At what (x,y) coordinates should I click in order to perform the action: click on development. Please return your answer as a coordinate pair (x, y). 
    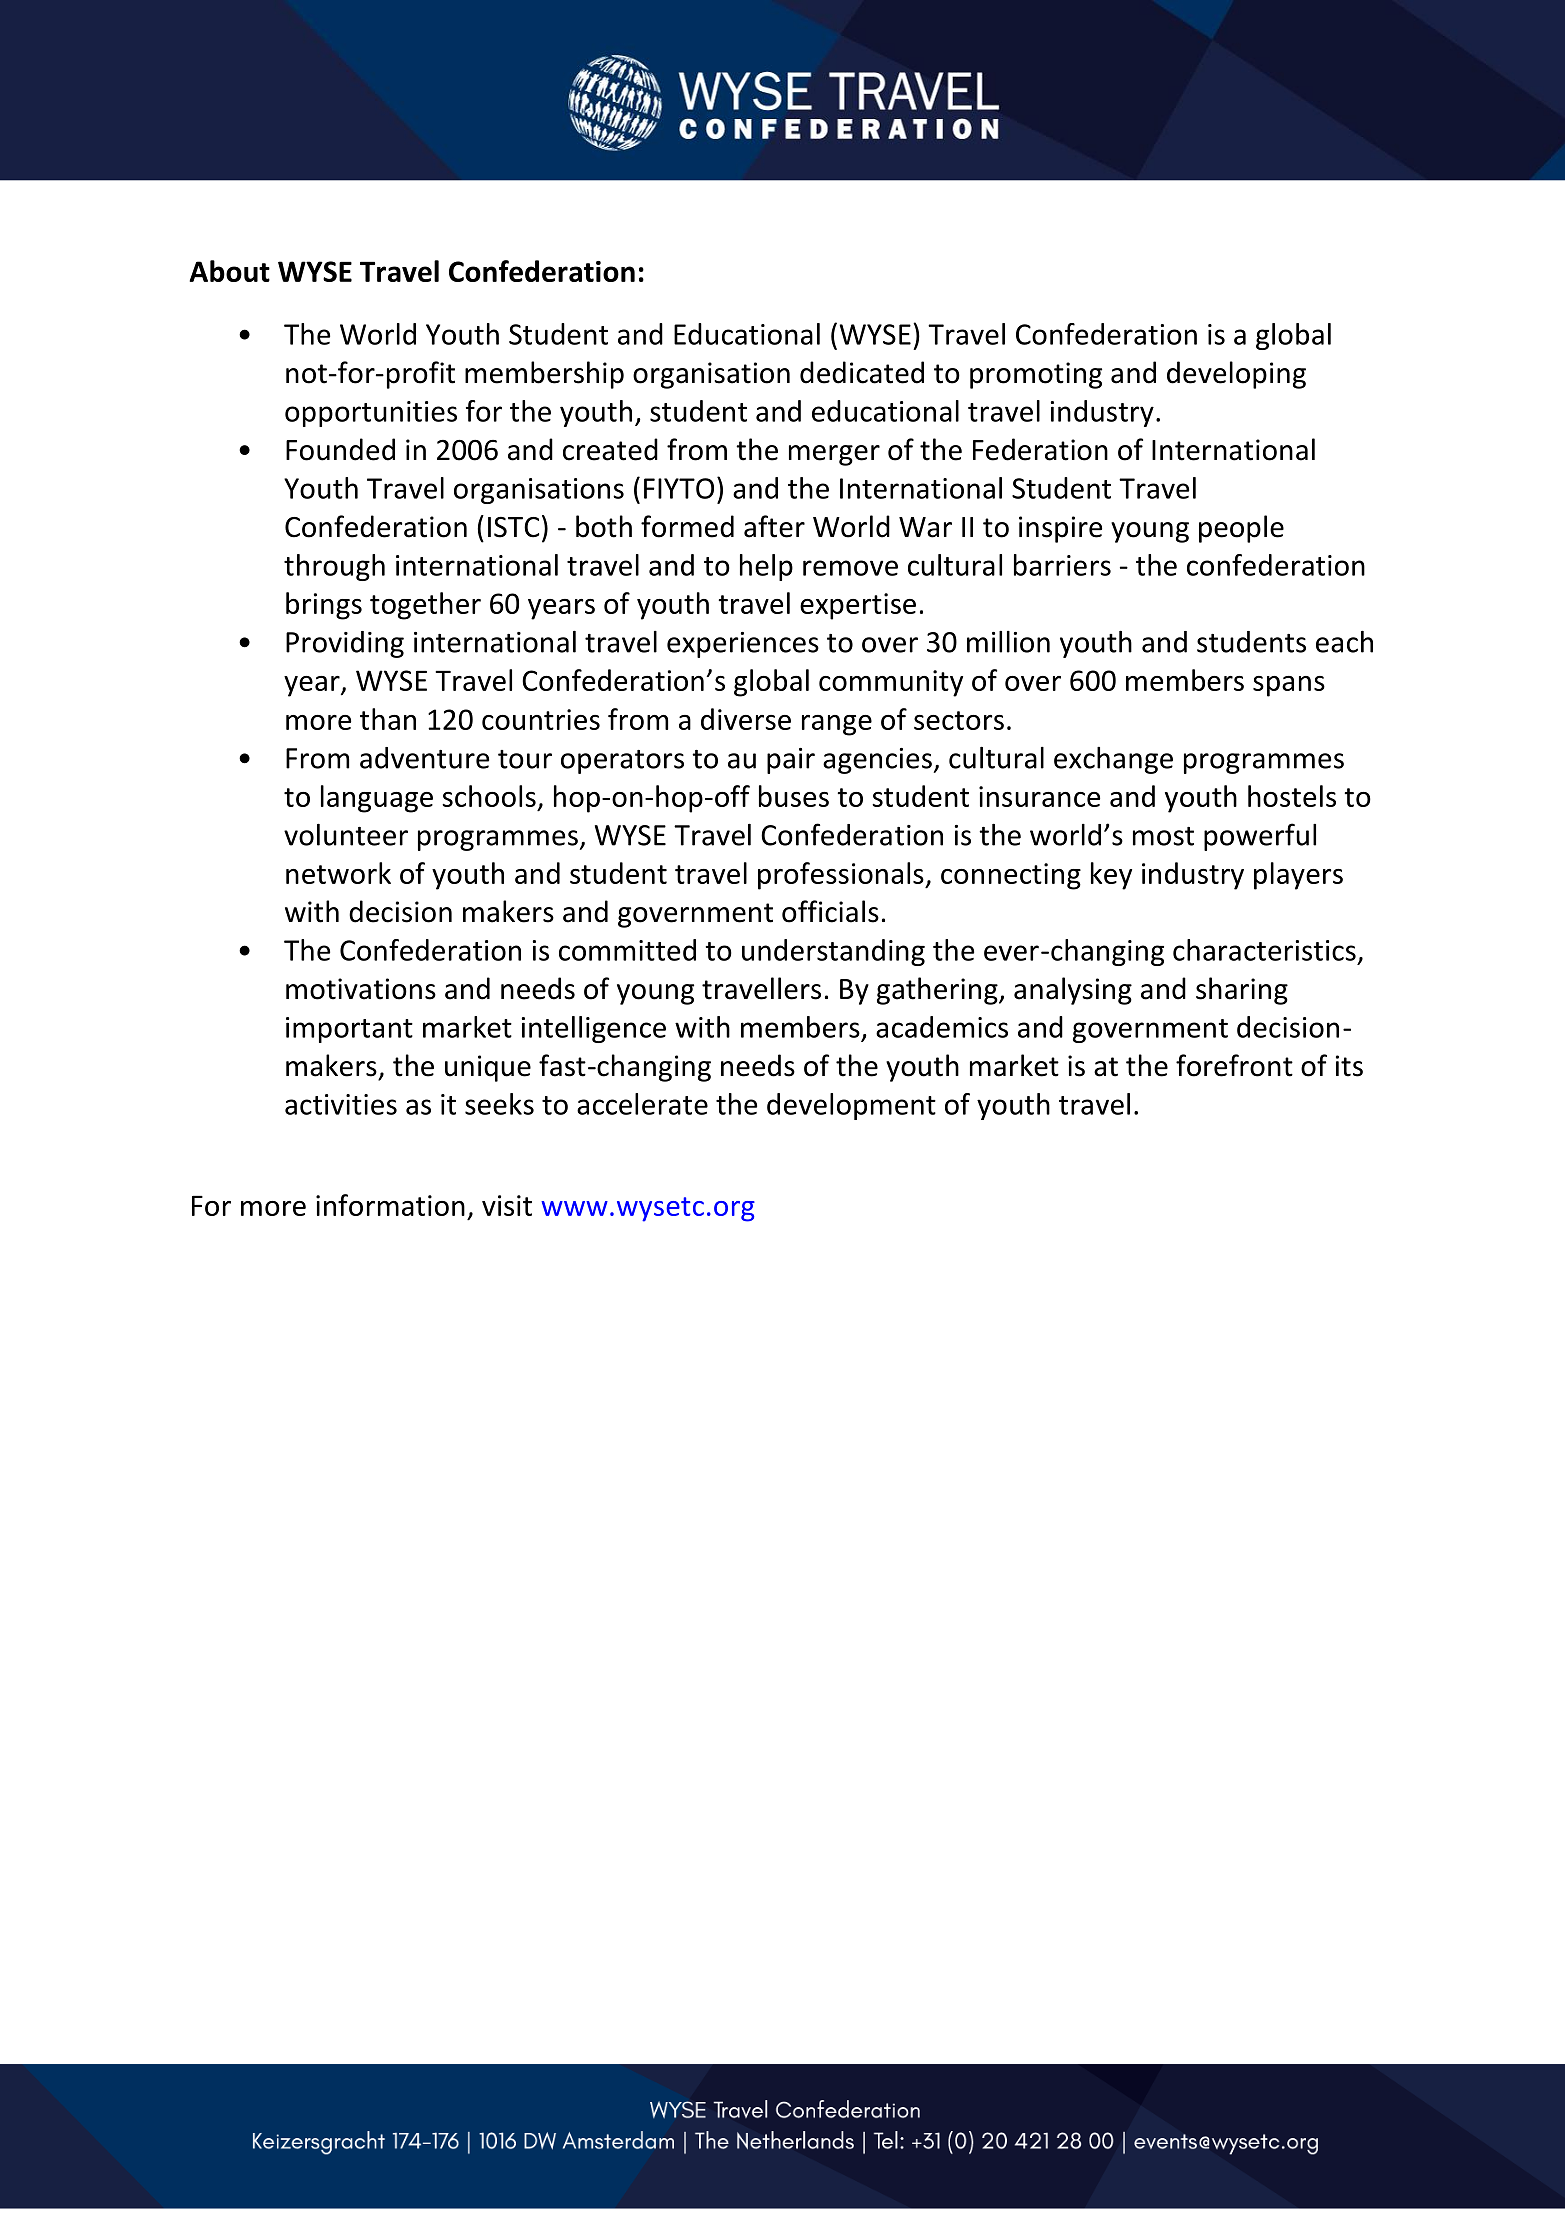
    Looking at the image, I should click on (851, 1106).
